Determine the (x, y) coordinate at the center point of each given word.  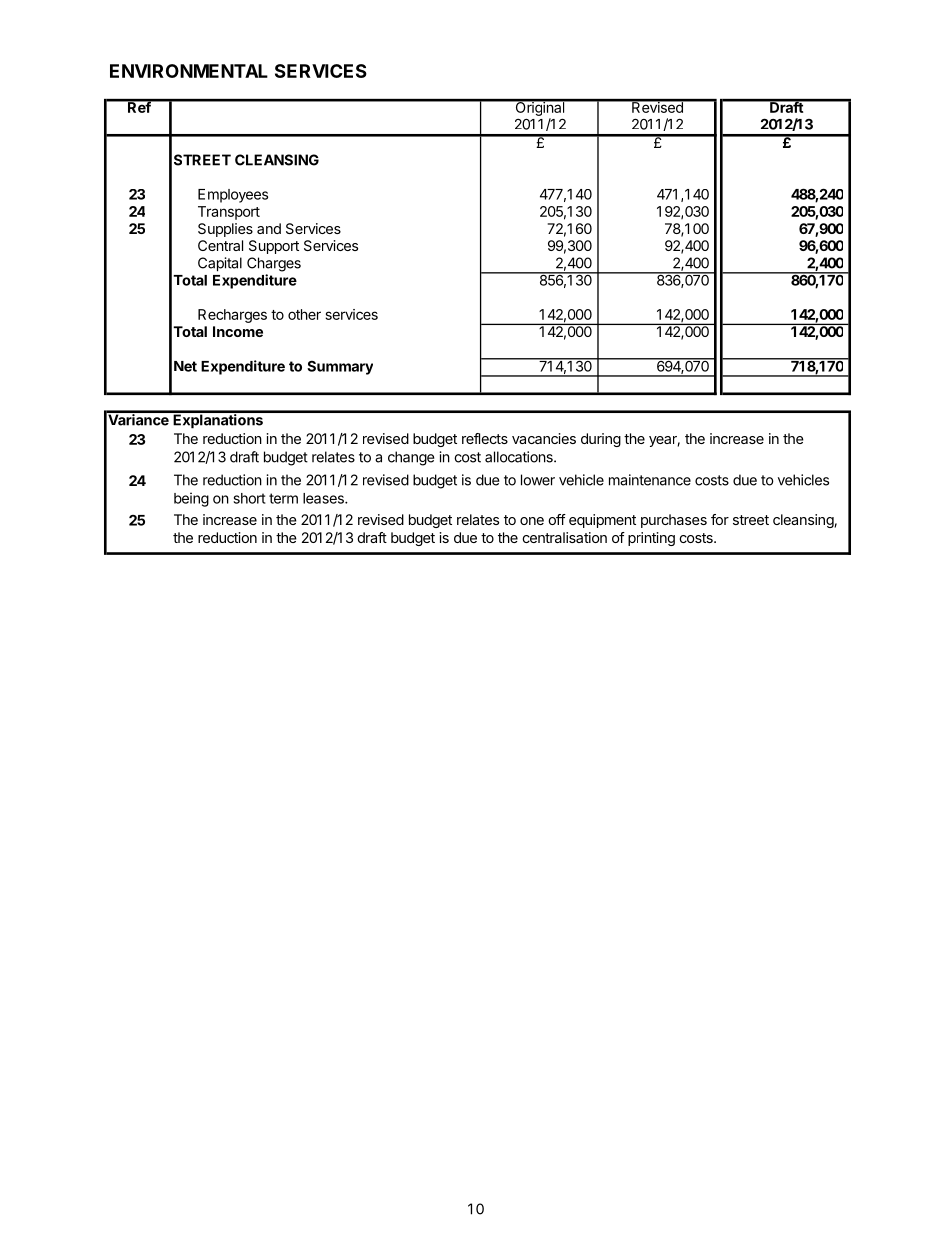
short (249, 498)
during (601, 440)
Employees (233, 196)
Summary (340, 367)
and (269, 228)
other (304, 314)
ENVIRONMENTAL (189, 71)
